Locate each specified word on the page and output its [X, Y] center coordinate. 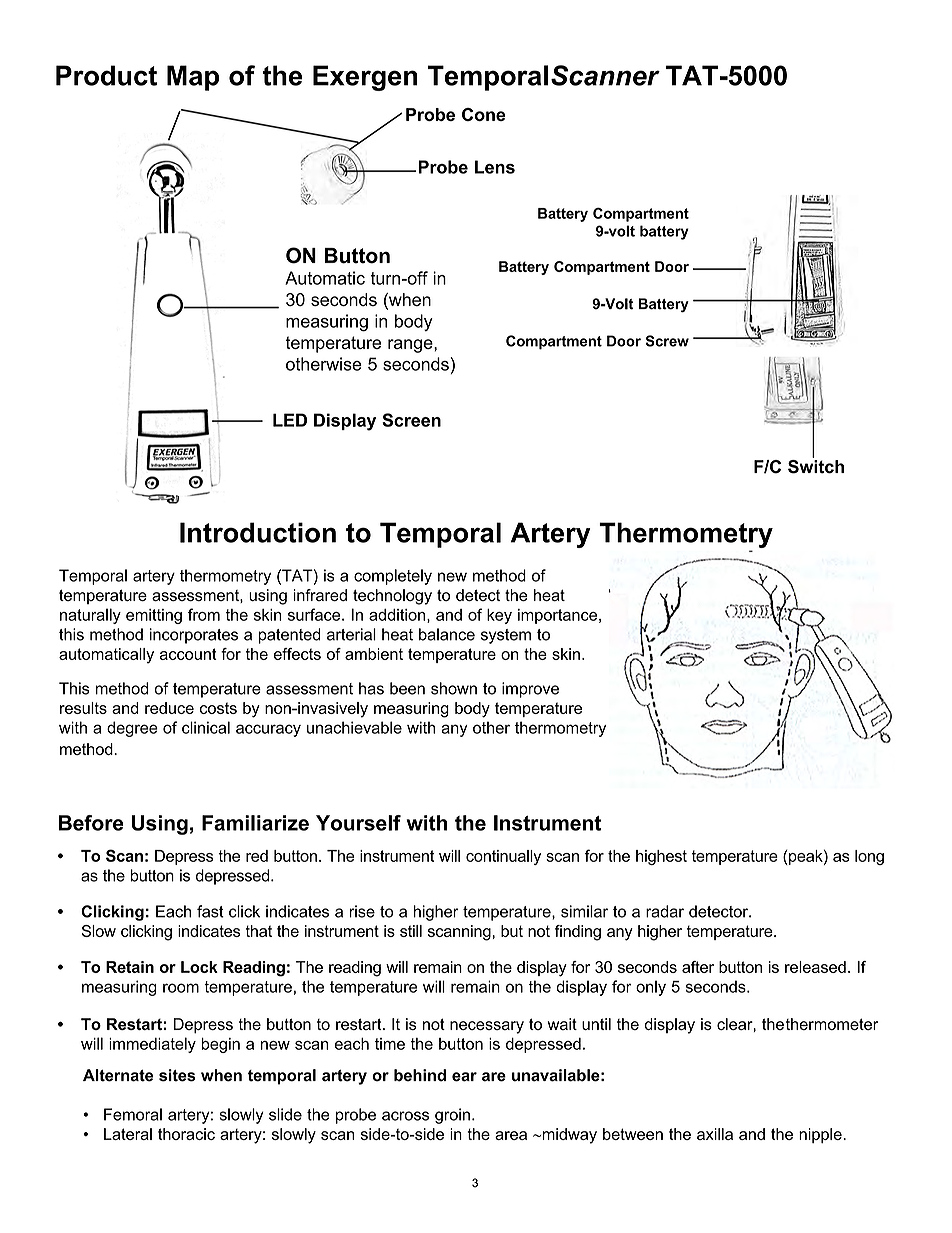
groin [452, 1116]
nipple [821, 1135]
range [411, 346]
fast [210, 911]
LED [290, 420]
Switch [816, 465]
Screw [667, 341]
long [869, 857]
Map [193, 78]
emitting [154, 616]
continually [503, 857]
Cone [484, 114]
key [499, 616]
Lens [495, 167]
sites [177, 1075]
